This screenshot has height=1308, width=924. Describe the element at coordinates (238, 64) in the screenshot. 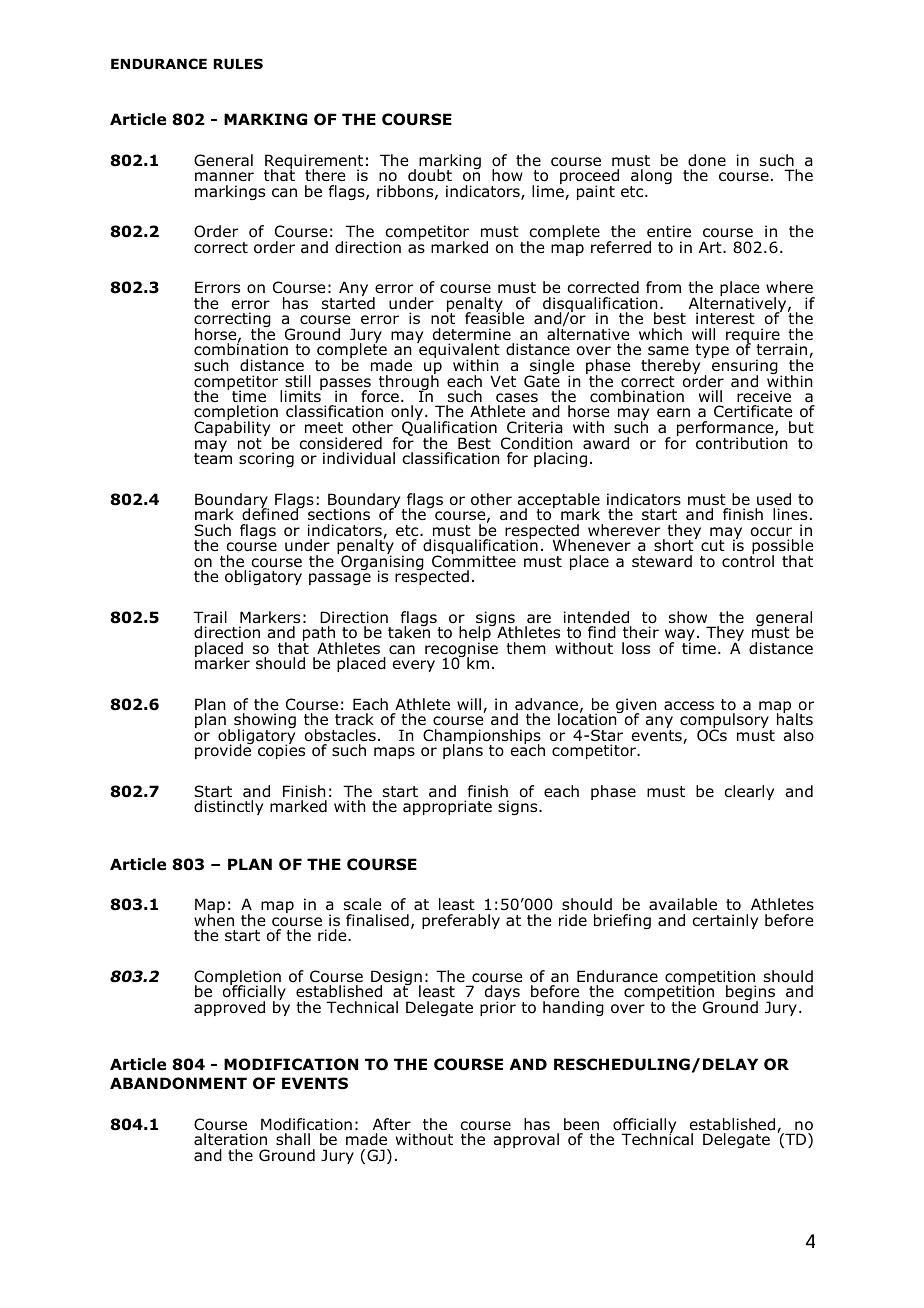

I see `RULES` at that location.
